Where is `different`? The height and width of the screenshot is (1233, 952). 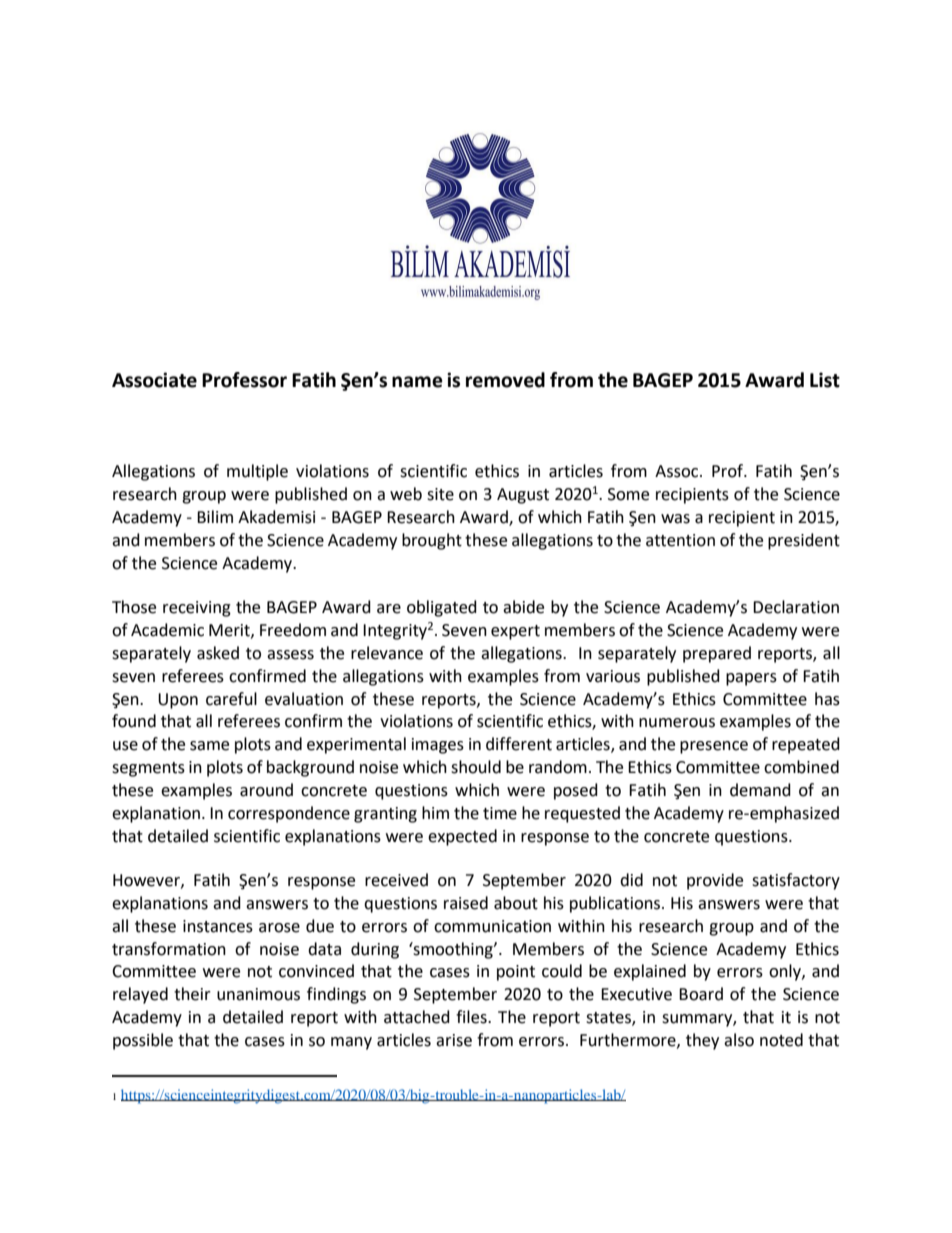
different is located at coordinates (519, 744).
